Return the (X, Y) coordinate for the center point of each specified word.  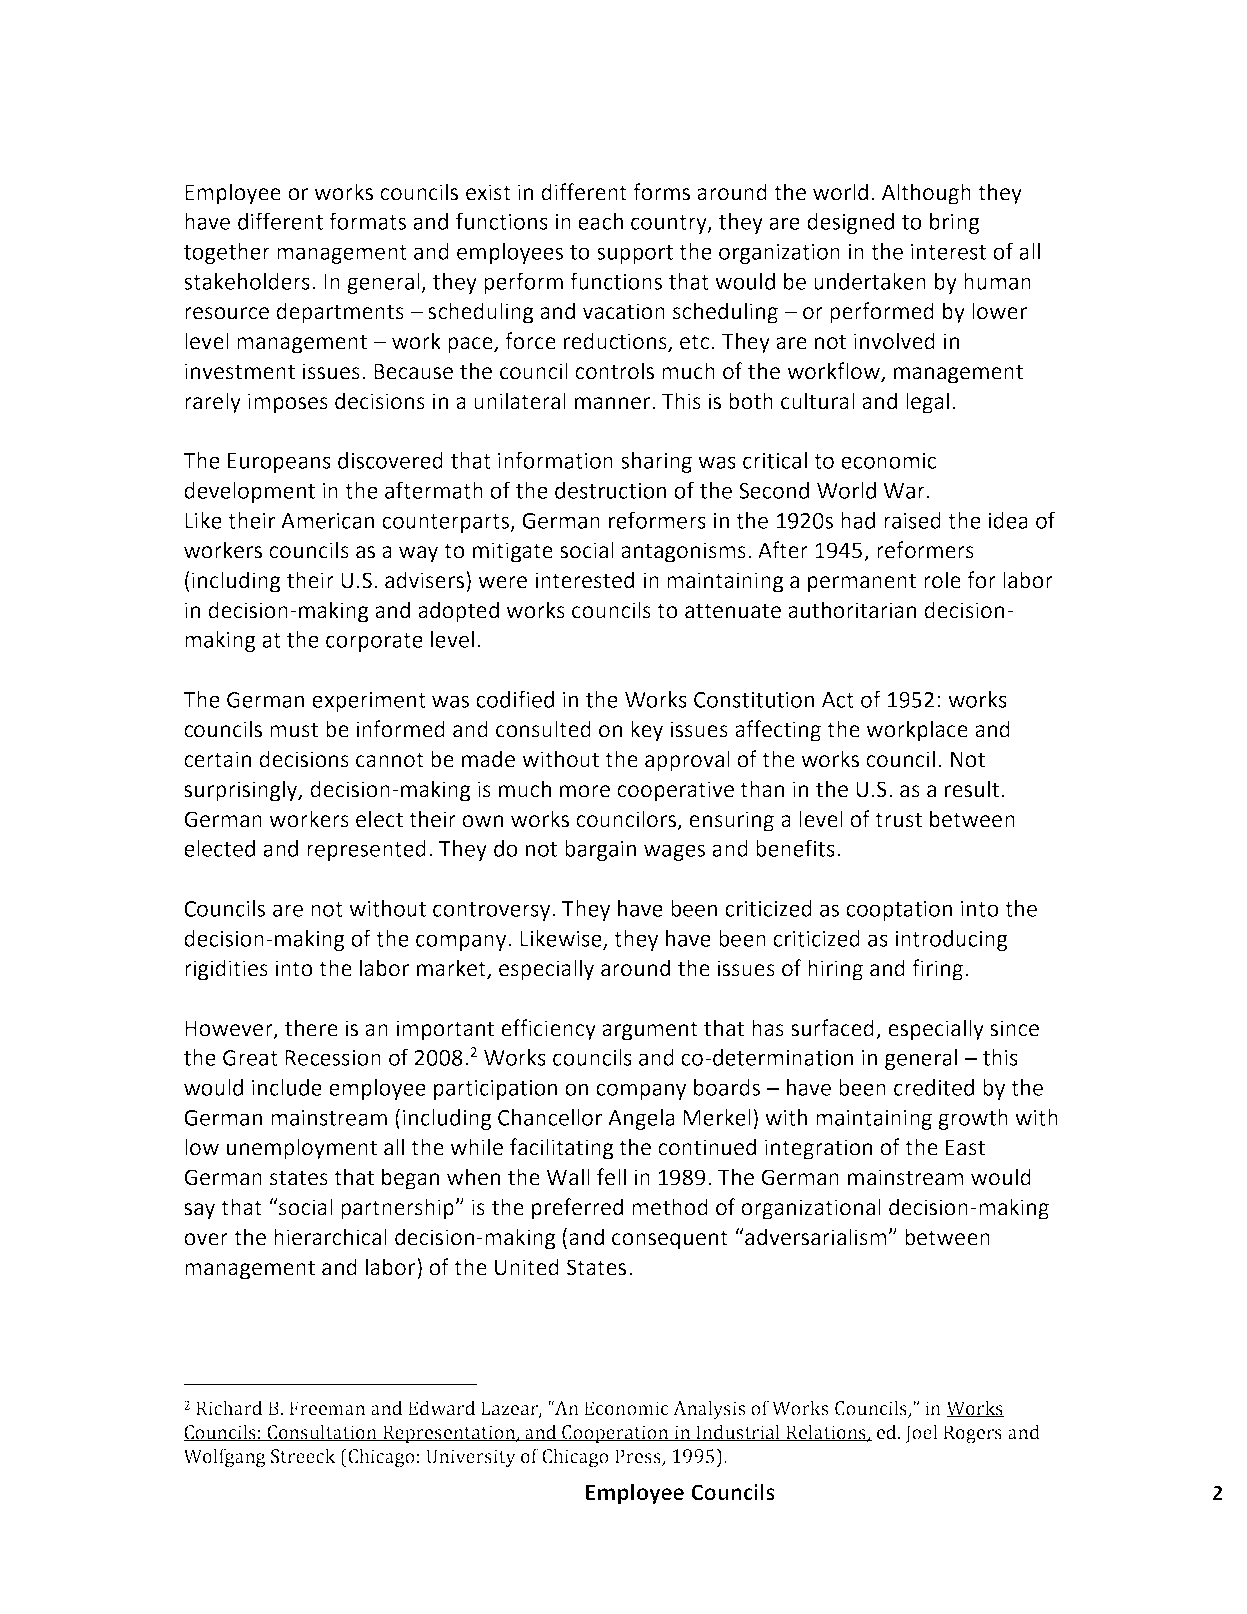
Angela (641, 1119)
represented (366, 850)
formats (367, 221)
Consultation (322, 1433)
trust (898, 820)
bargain (600, 850)
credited (934, 1087)
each (600, 221)
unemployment (302, 1149)
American (327, 521)
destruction (610, 490)
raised (912, 520)
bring (955, 223)
